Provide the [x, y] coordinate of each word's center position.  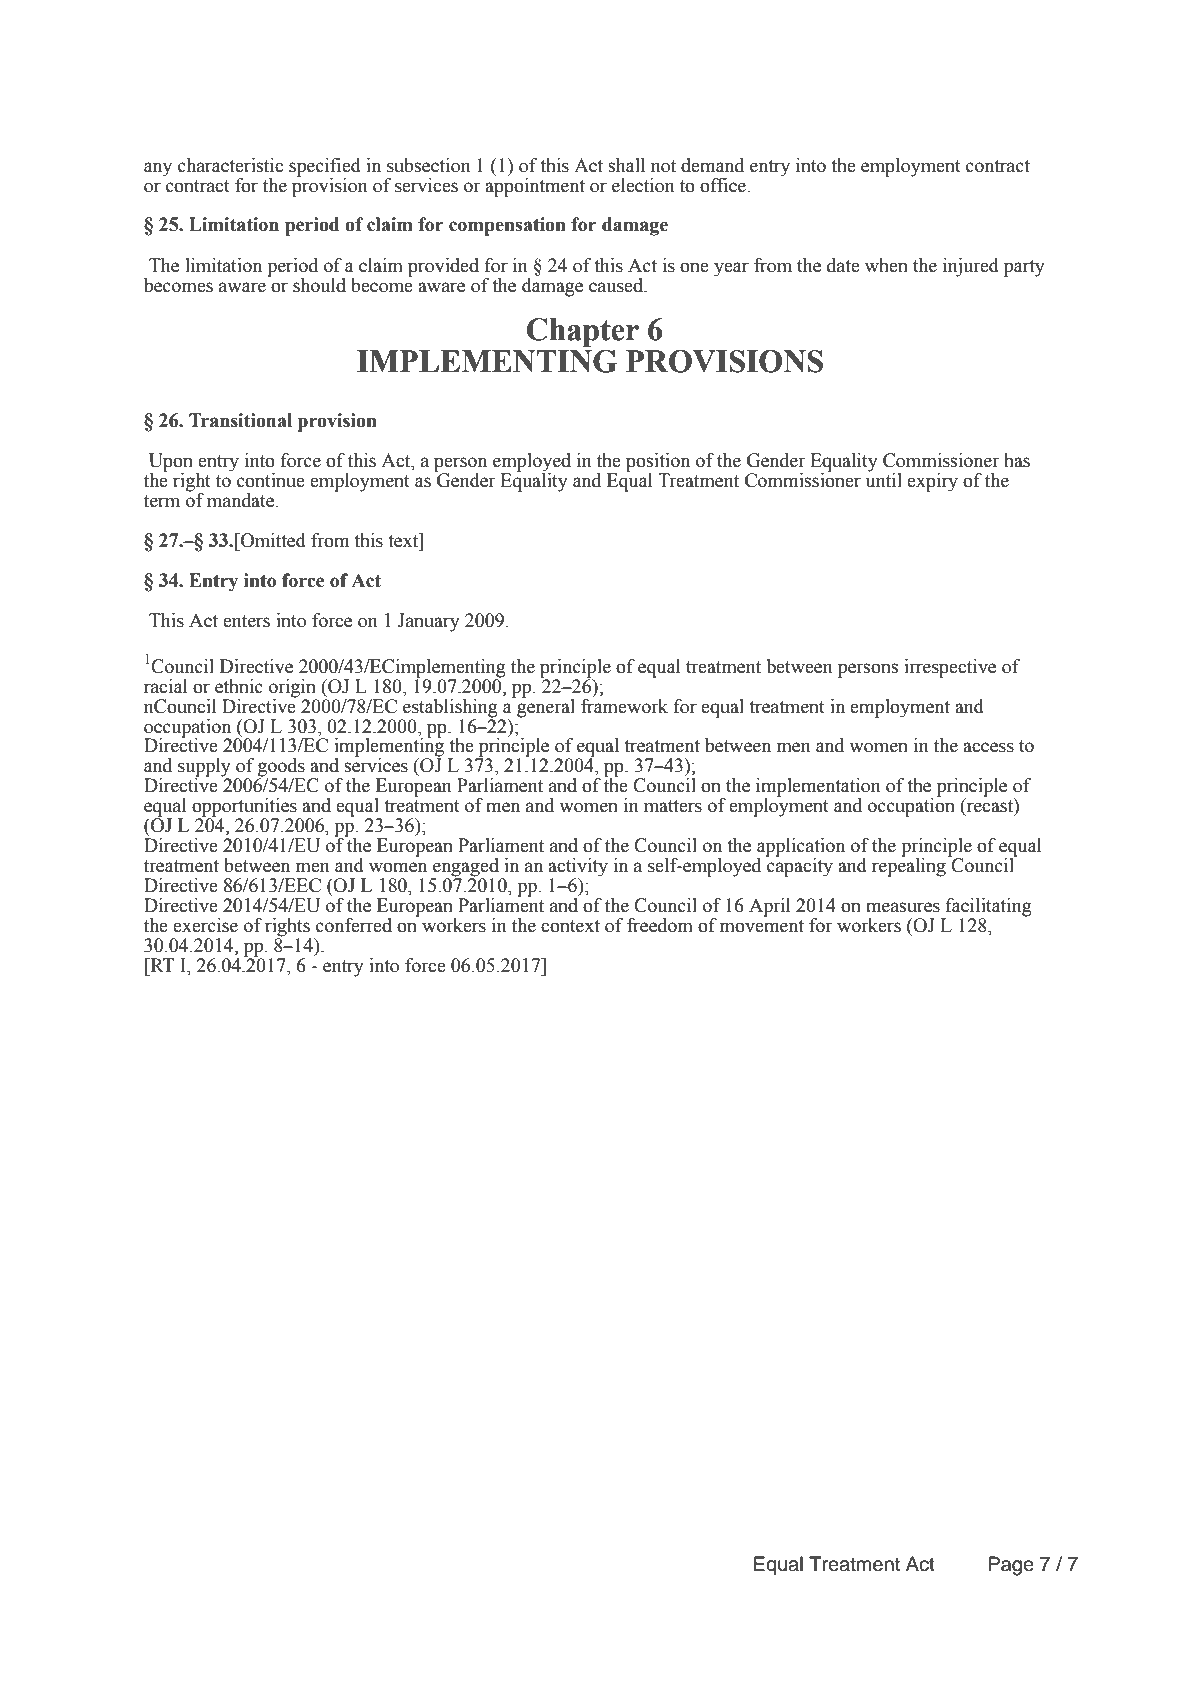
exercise [205, 925]
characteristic [230, 165]
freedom [660, 925]
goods [281, 768]
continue [271, 480]
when [886, 265]
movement [762, 926]
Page [1011, 1566]
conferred [354, 925]
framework [624, 705]
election [643, 185]
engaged [465, 868]
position [658, 463]
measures [903, 907]
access [988, 747]
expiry [932, 482]
